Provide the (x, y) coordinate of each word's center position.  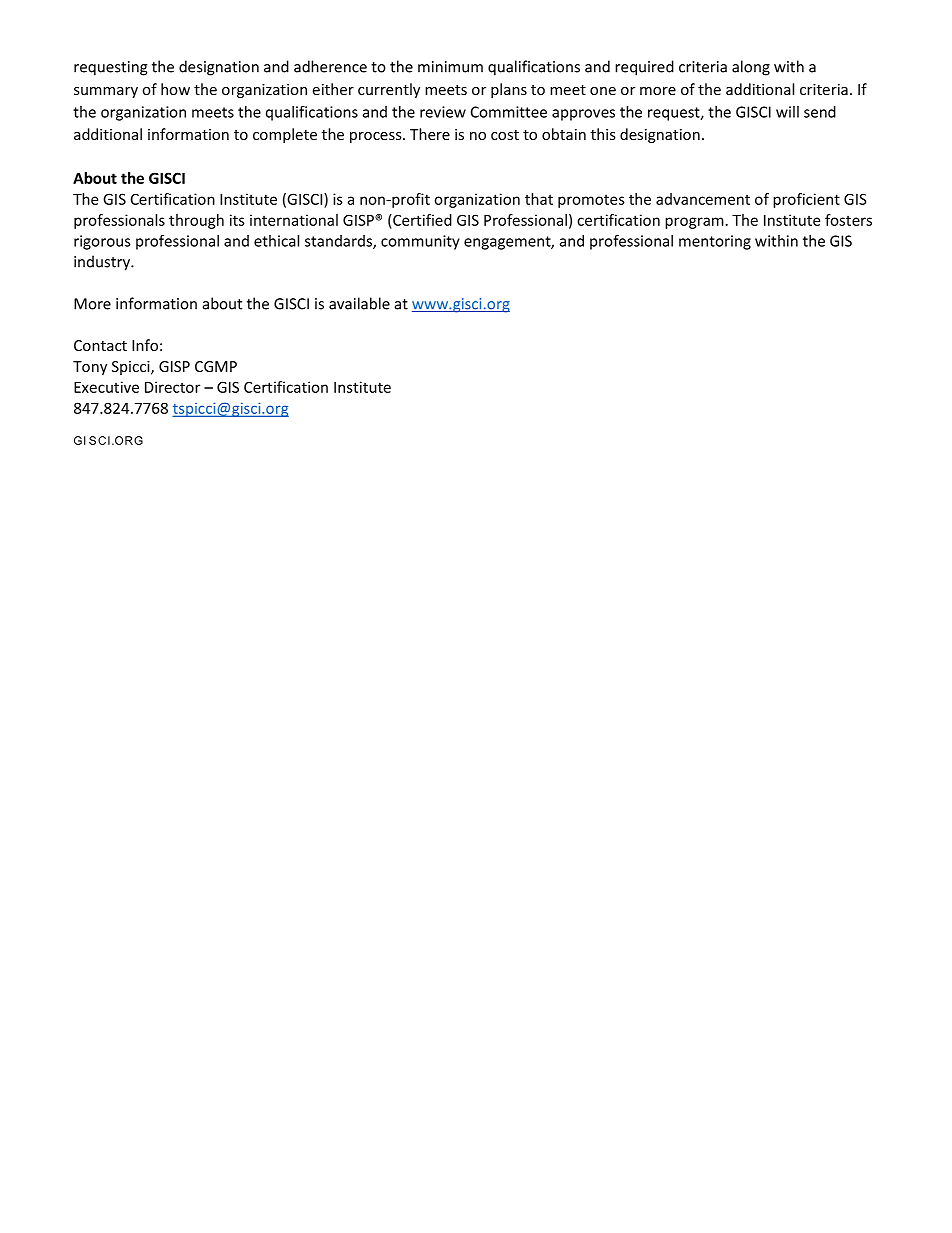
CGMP (216, 366)
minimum (450, 67)
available (359, 303)
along (751, 68)
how (175, 89)
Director (172, 387)
